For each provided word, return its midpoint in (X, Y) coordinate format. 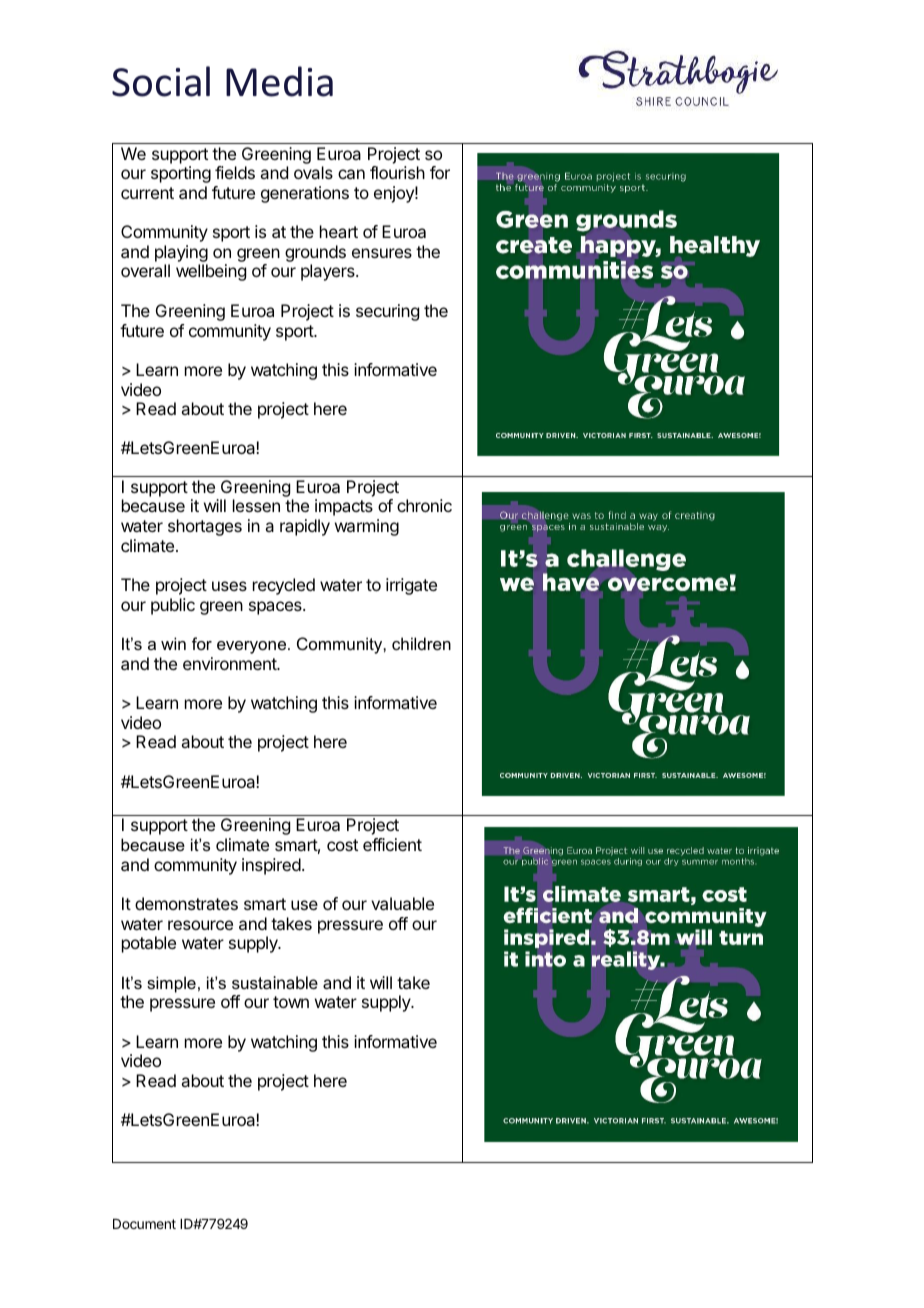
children (421, 643)
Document (144, 1224)
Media (279, 81)
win (173, 643)
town (291, 1002)
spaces (276, 608)
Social (161, 81)
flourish (397, 172)
